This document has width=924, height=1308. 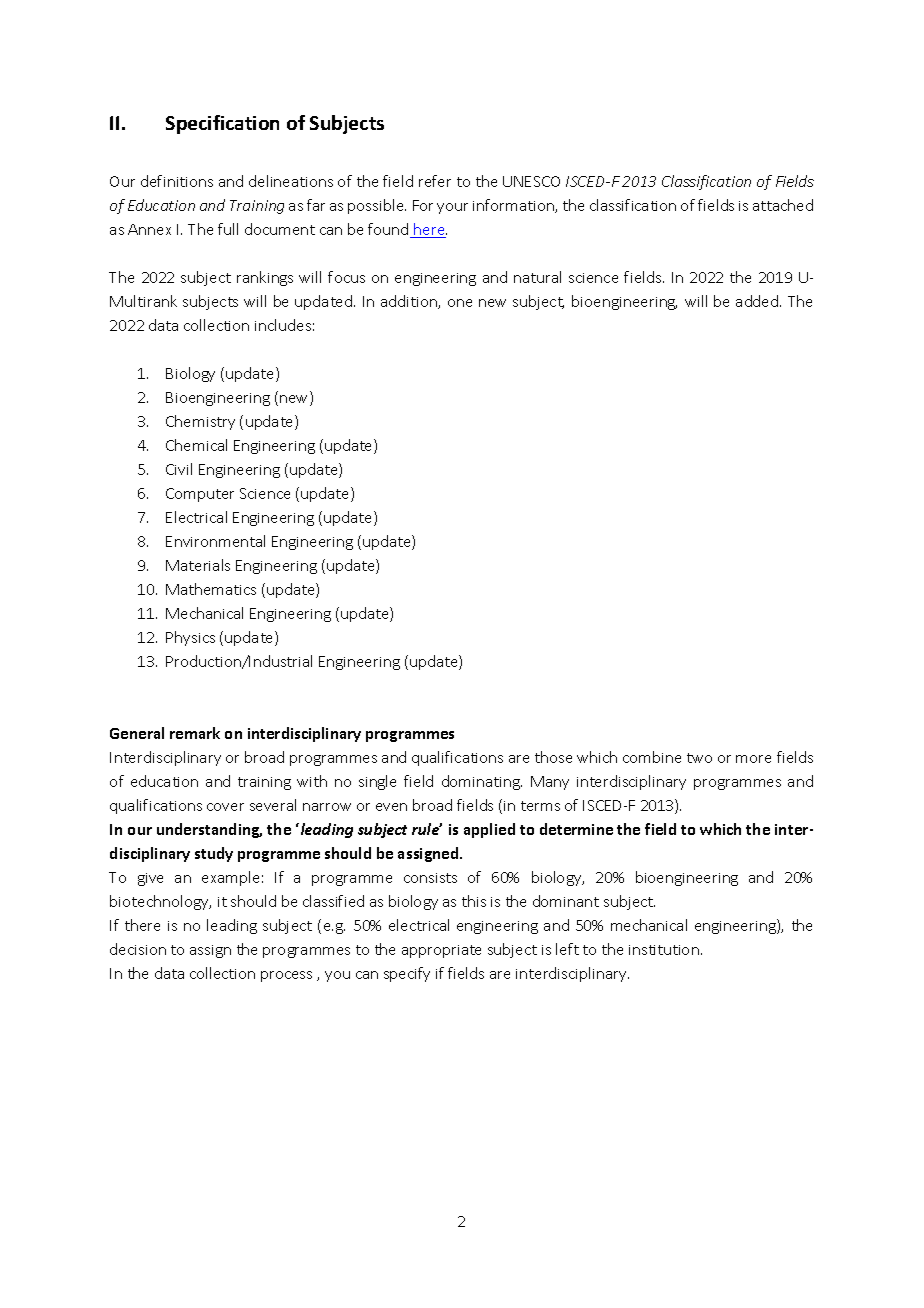 What do you see at coordinates (211, 589) in the document?
I see `Mathematics` at bounding box center [211, 589].
